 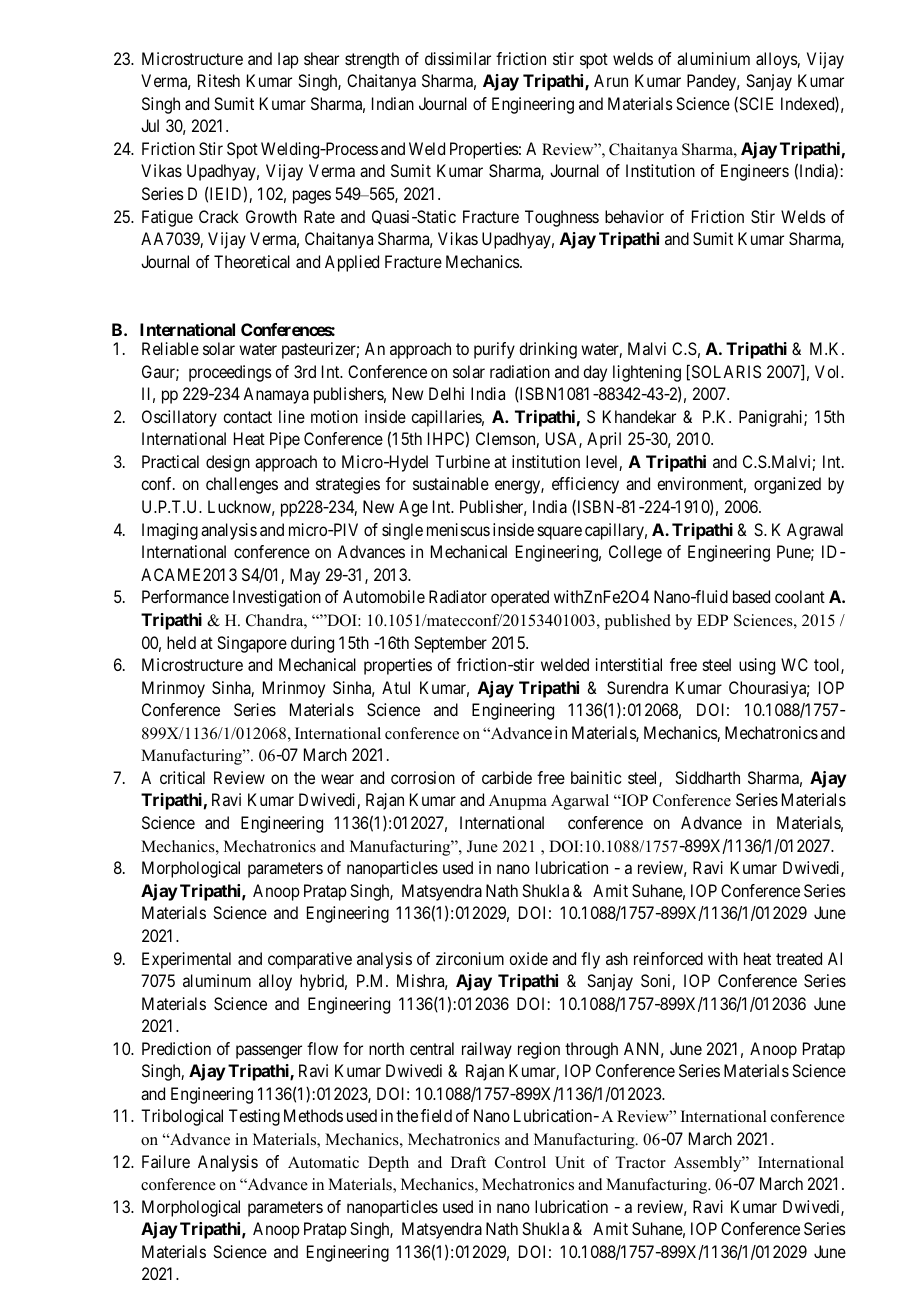 What do you see at coordinates (252, 644) in the image?
I see `Singapore` at bounding box center [252, 644].
